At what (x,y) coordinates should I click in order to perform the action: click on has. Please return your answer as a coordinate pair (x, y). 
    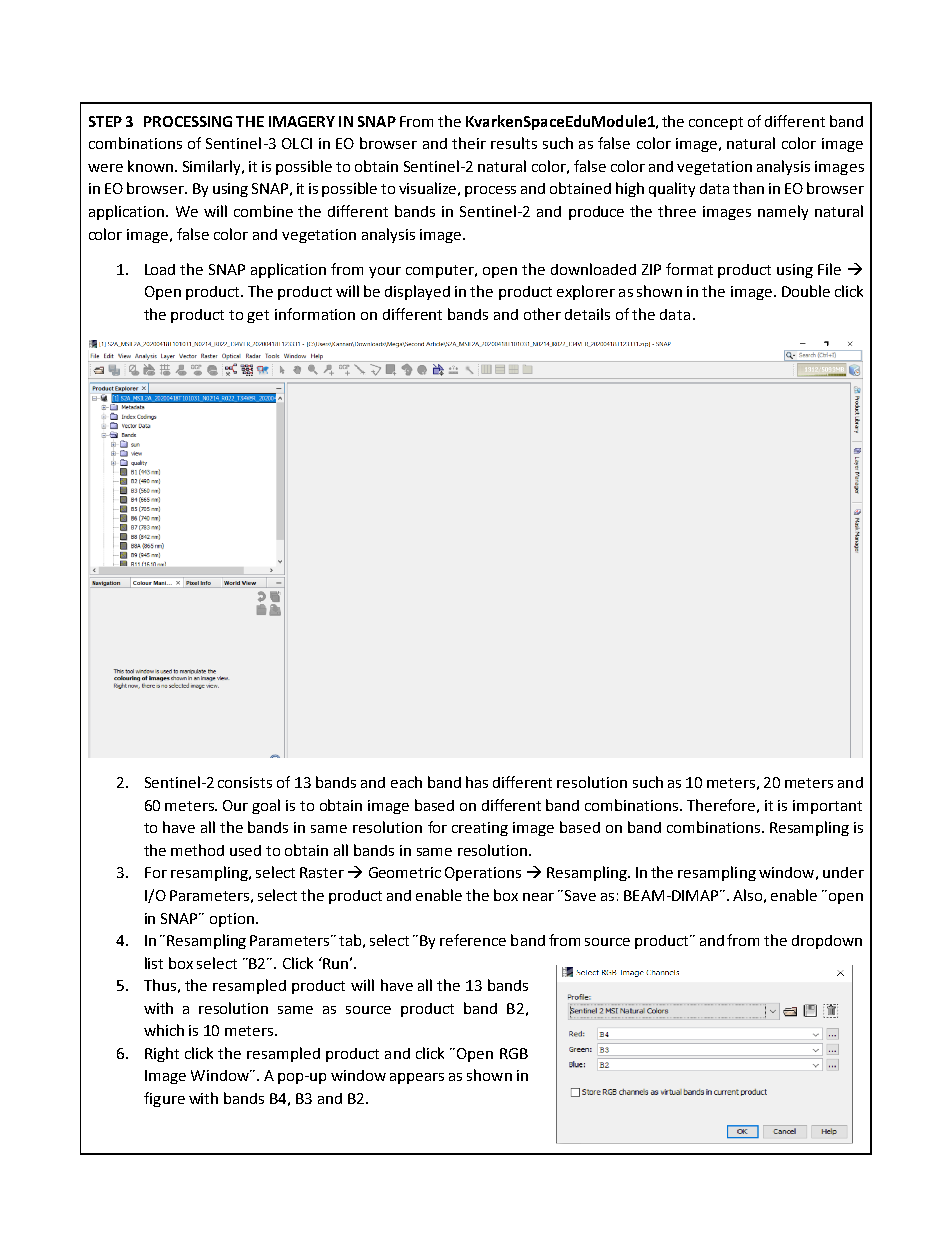
    Looking at the image, I should click on (477, 782).
